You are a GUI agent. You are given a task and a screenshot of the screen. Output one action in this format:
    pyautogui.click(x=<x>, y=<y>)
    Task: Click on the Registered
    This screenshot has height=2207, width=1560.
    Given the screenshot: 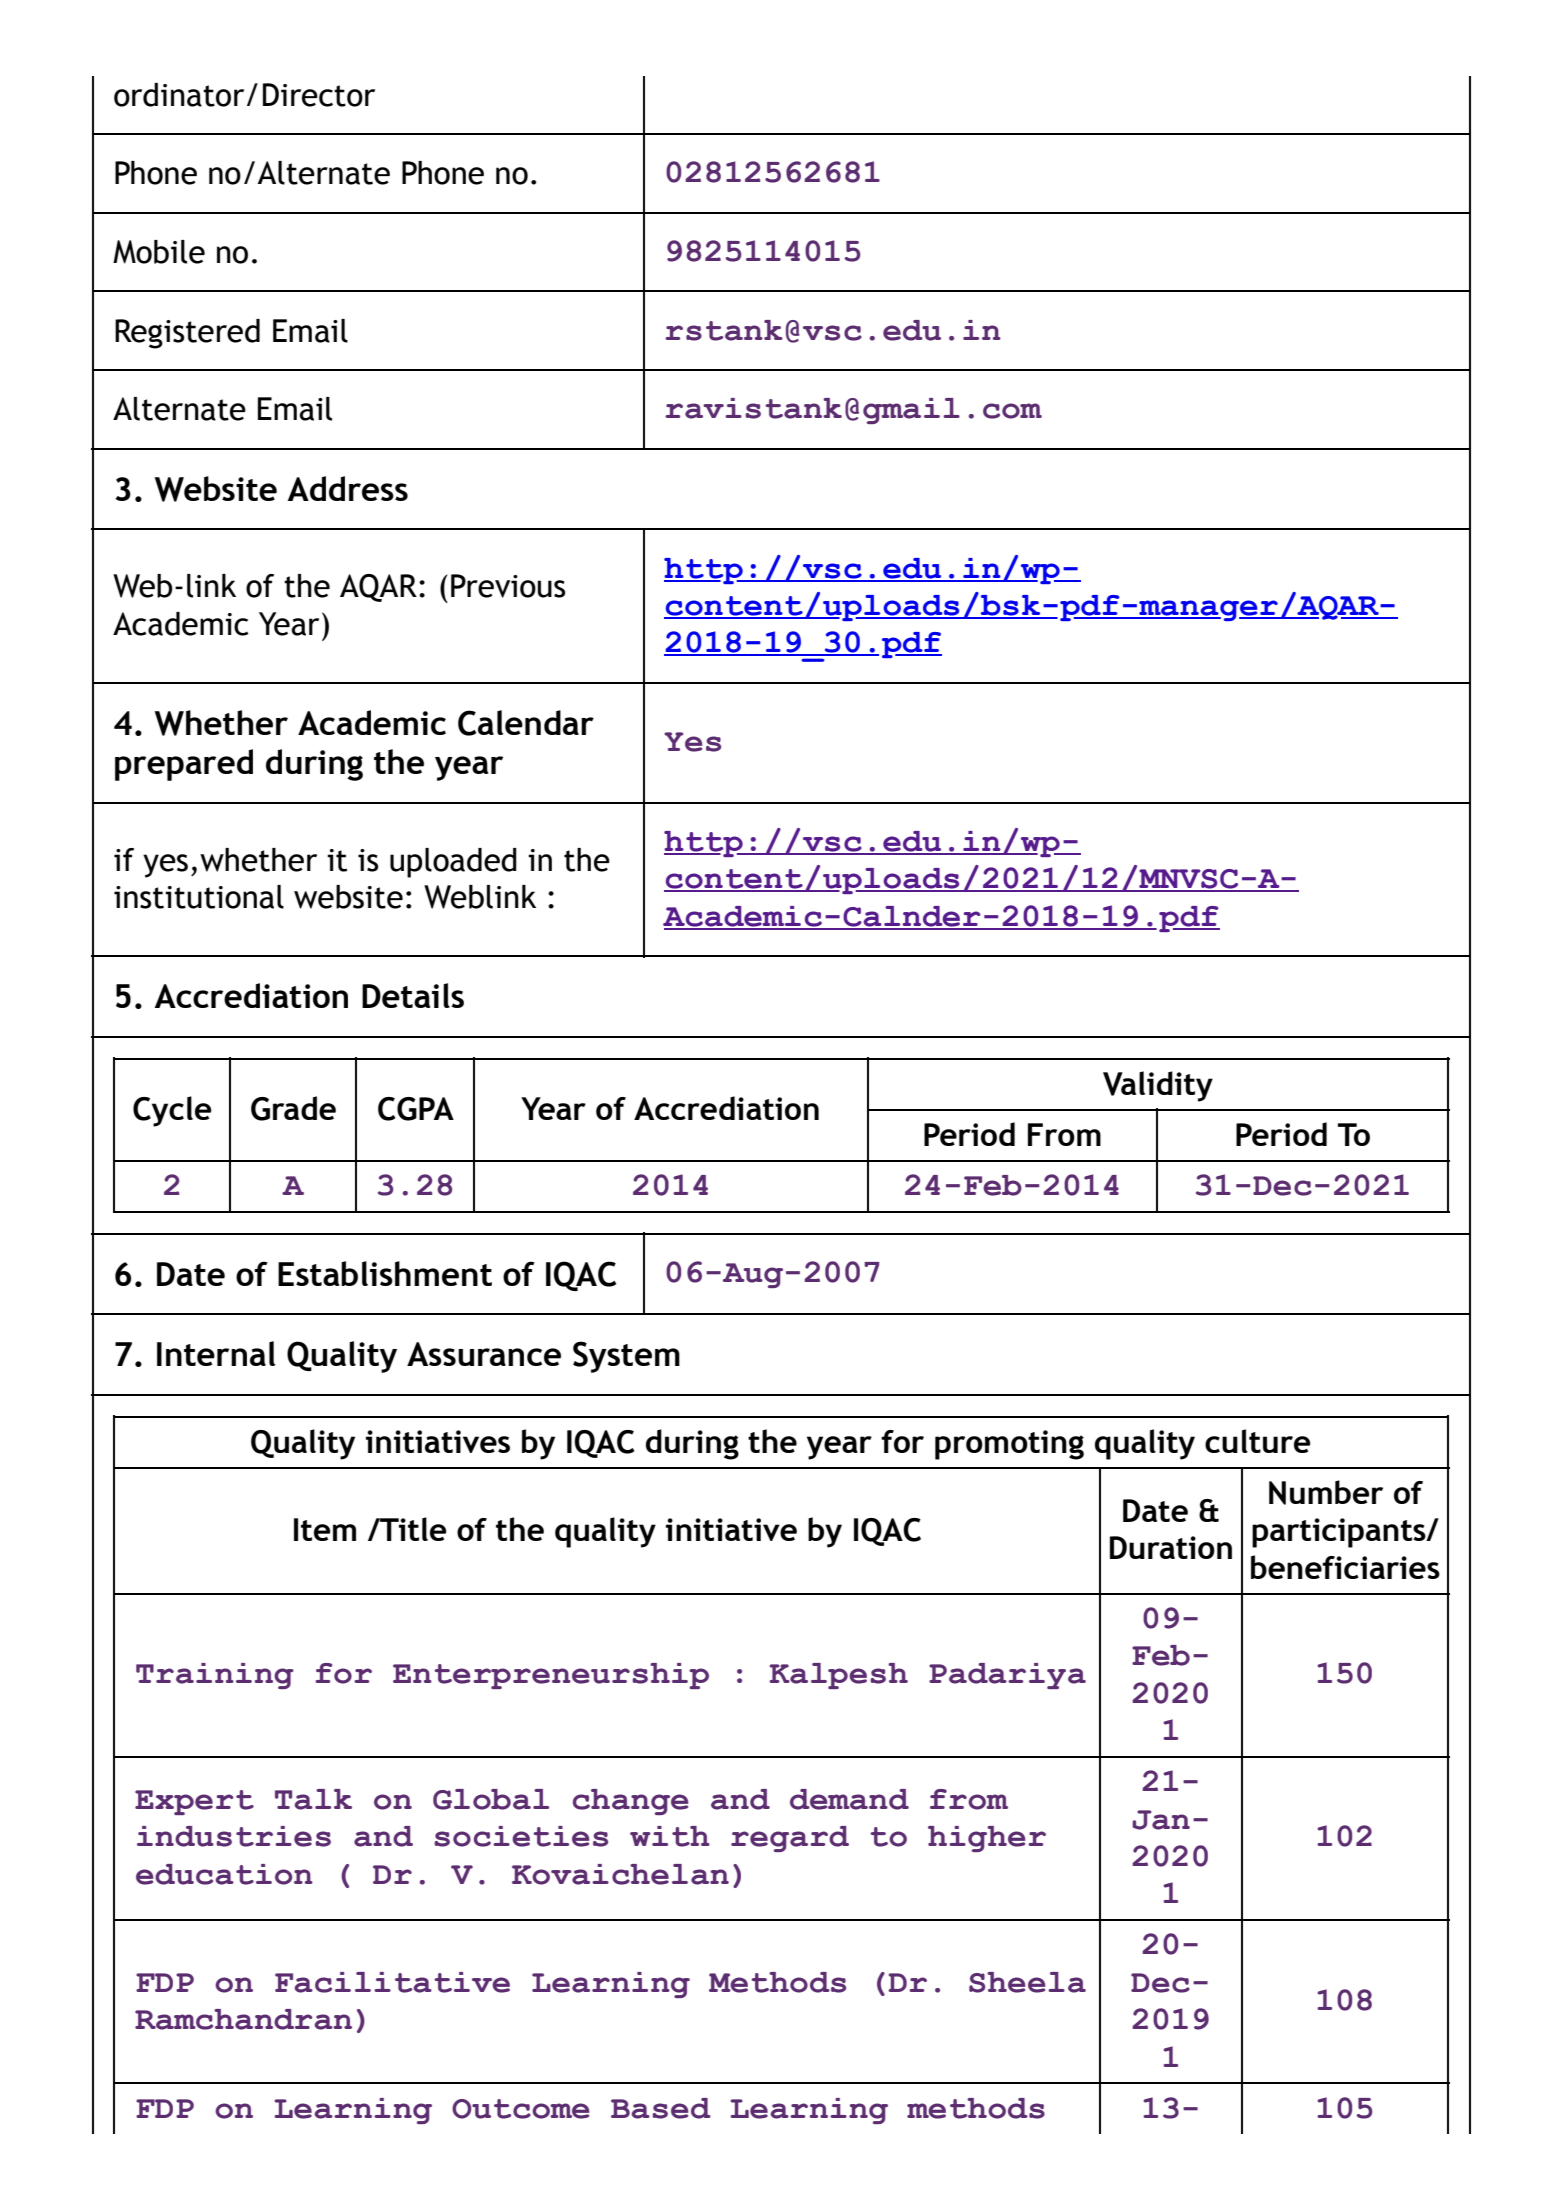 What is the action you would take?
    pyautogui.click(x=187, y=334)
